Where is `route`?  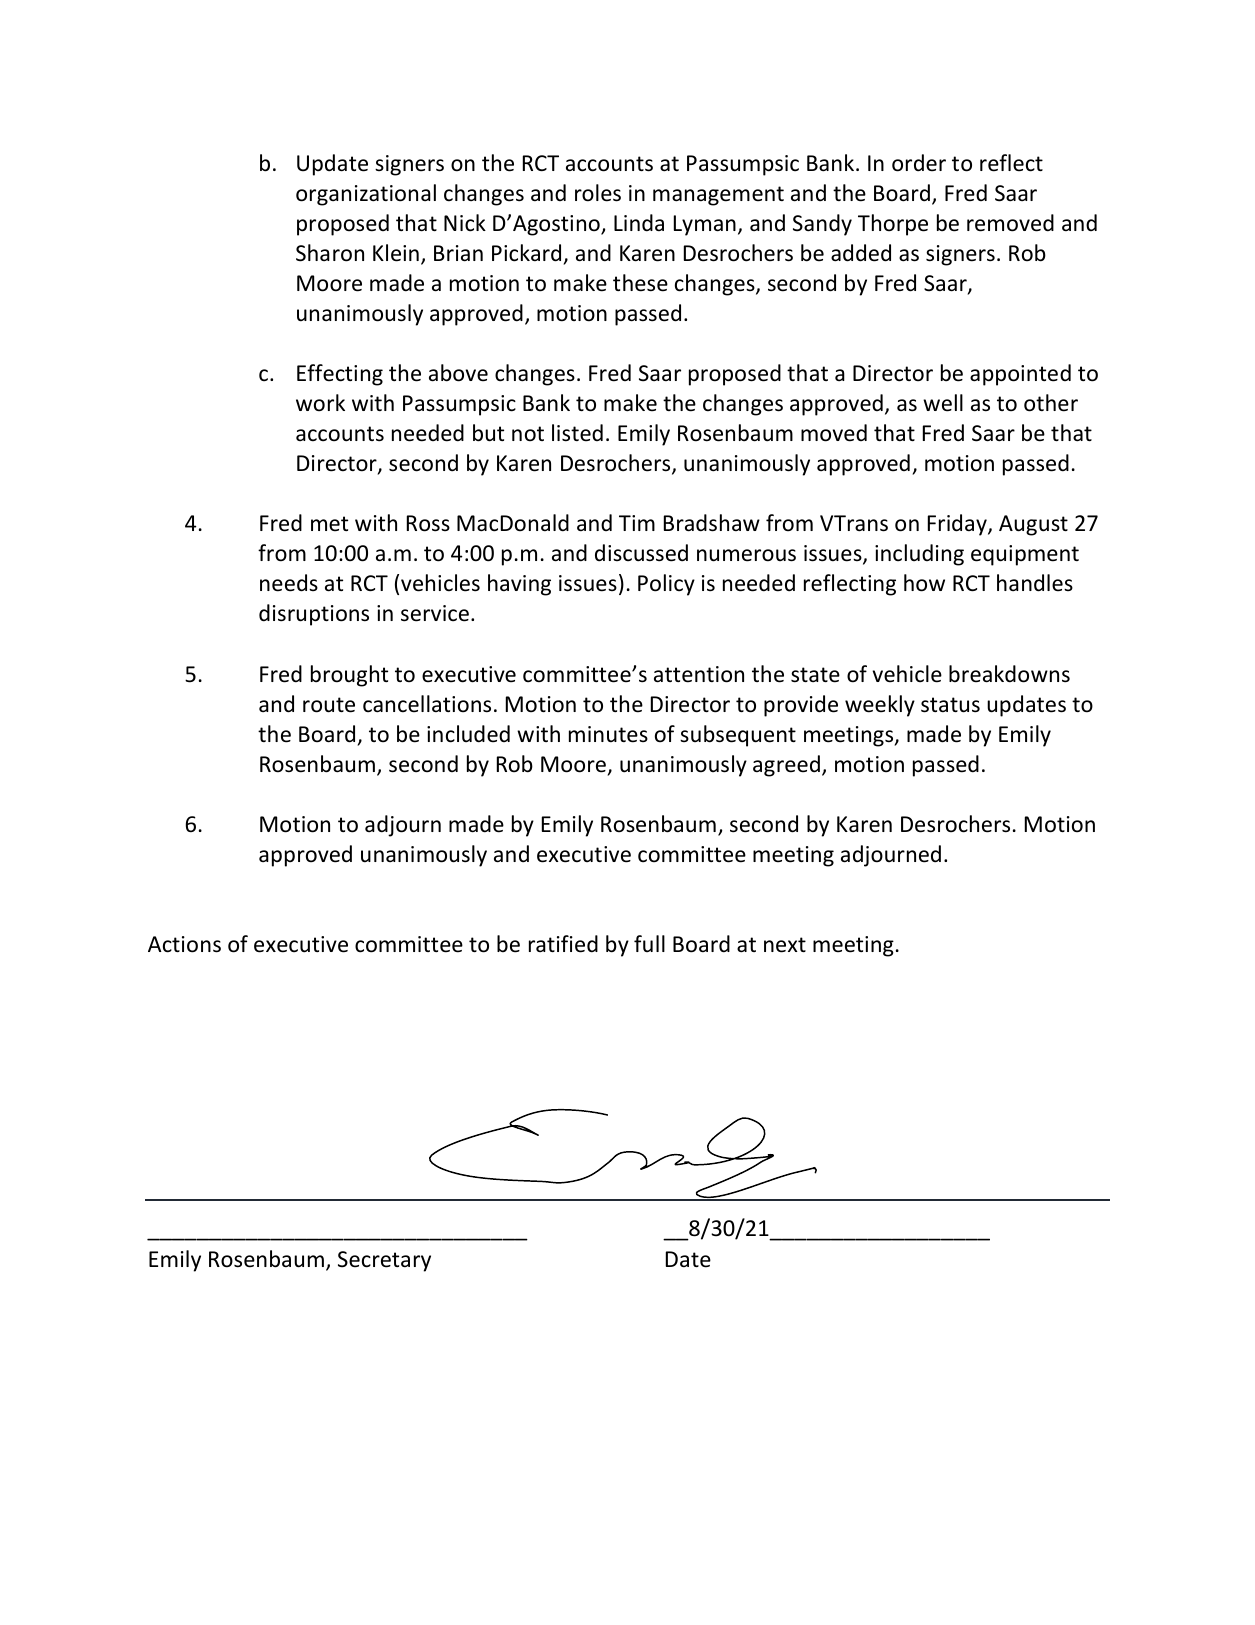 route is located at coordinates (329, 705).
